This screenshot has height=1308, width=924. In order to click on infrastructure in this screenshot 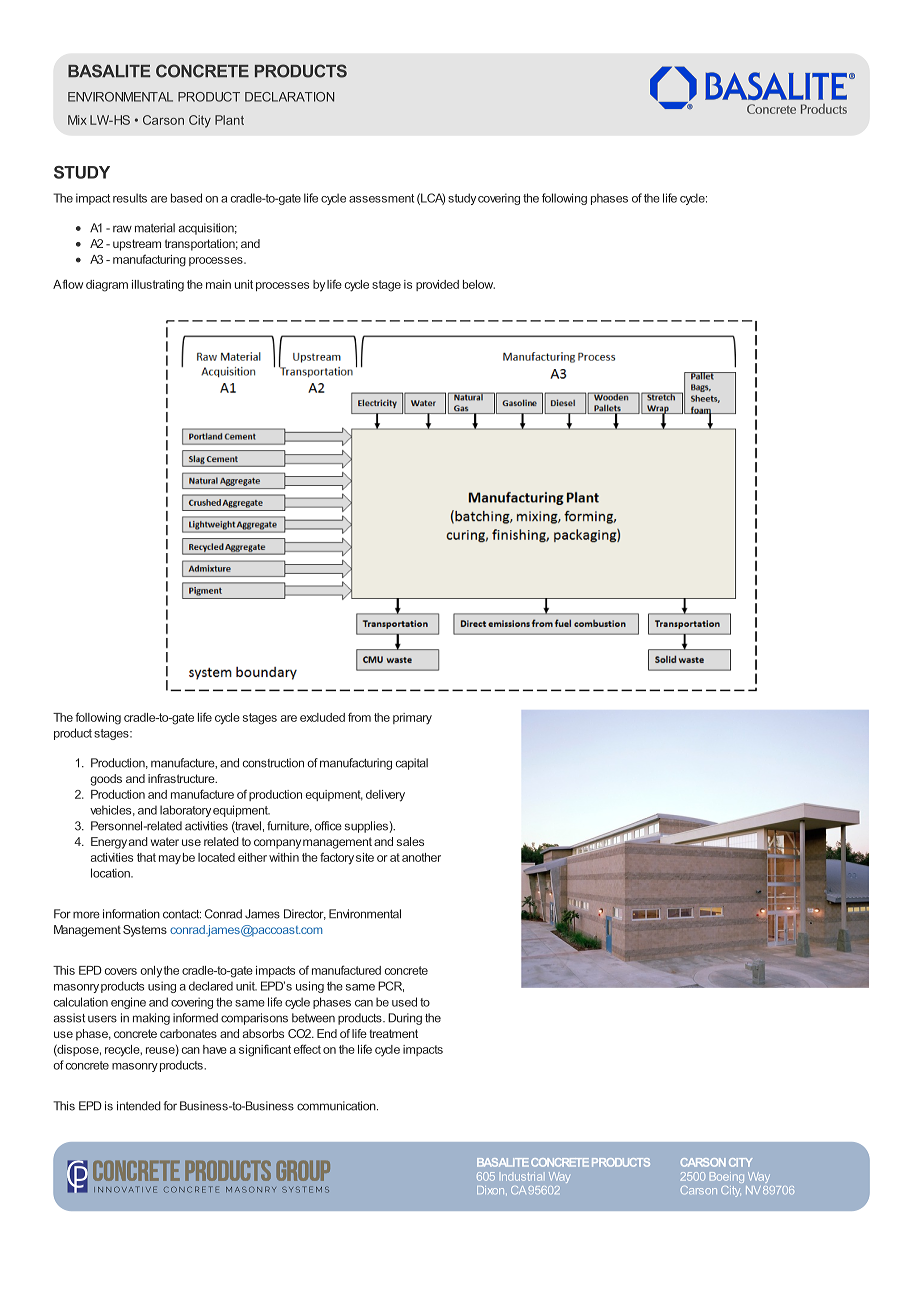, I will do `click(182, 778)`.
